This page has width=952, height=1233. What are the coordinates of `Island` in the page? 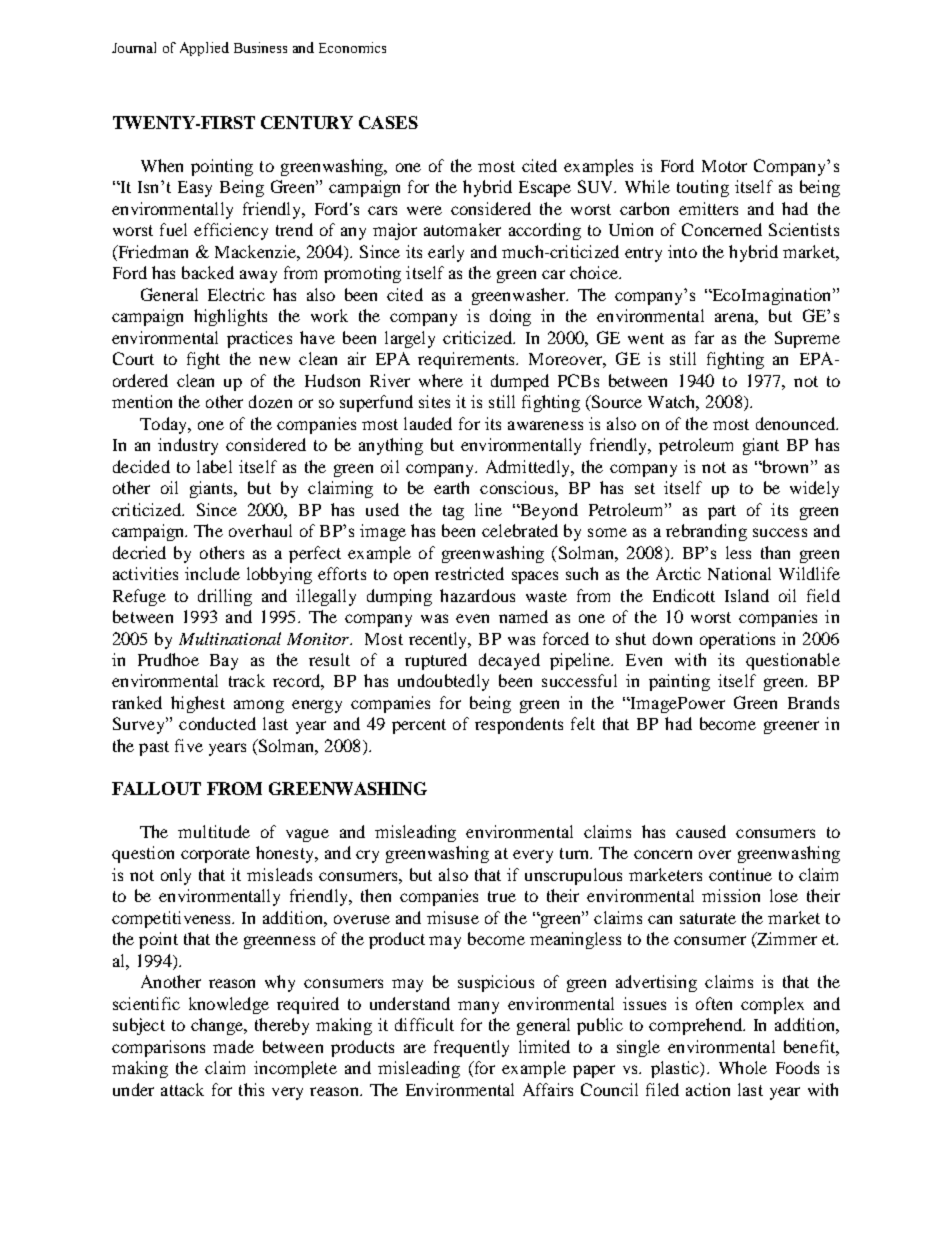 It's located at (747, 595).
